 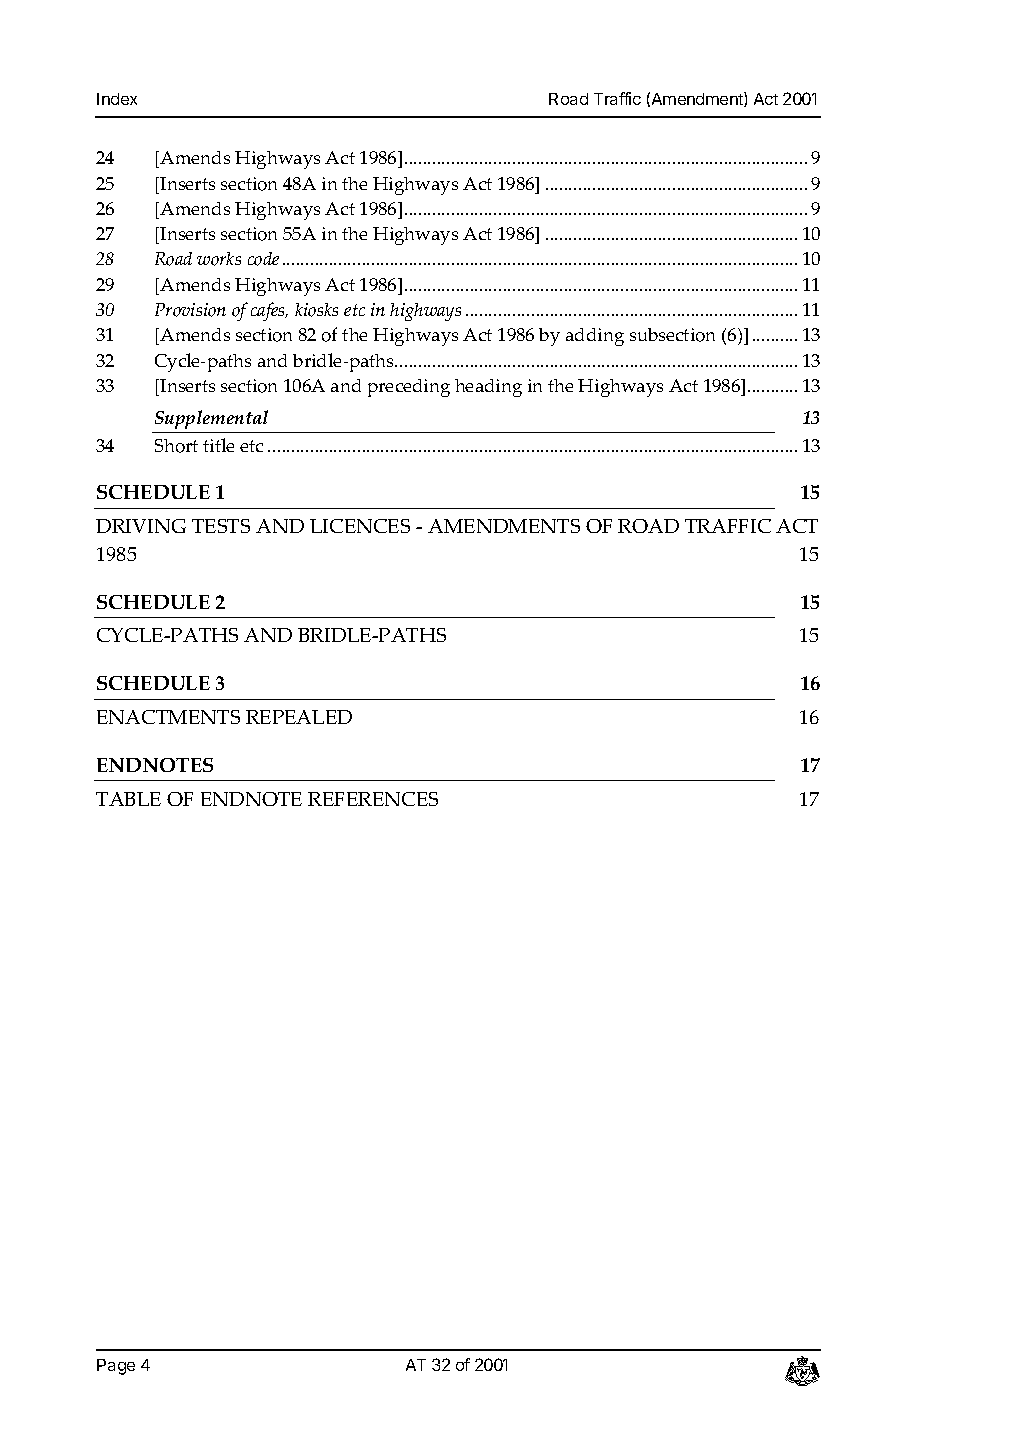 I want to click on ENACTMENTS, so click(x=168, y=717).
